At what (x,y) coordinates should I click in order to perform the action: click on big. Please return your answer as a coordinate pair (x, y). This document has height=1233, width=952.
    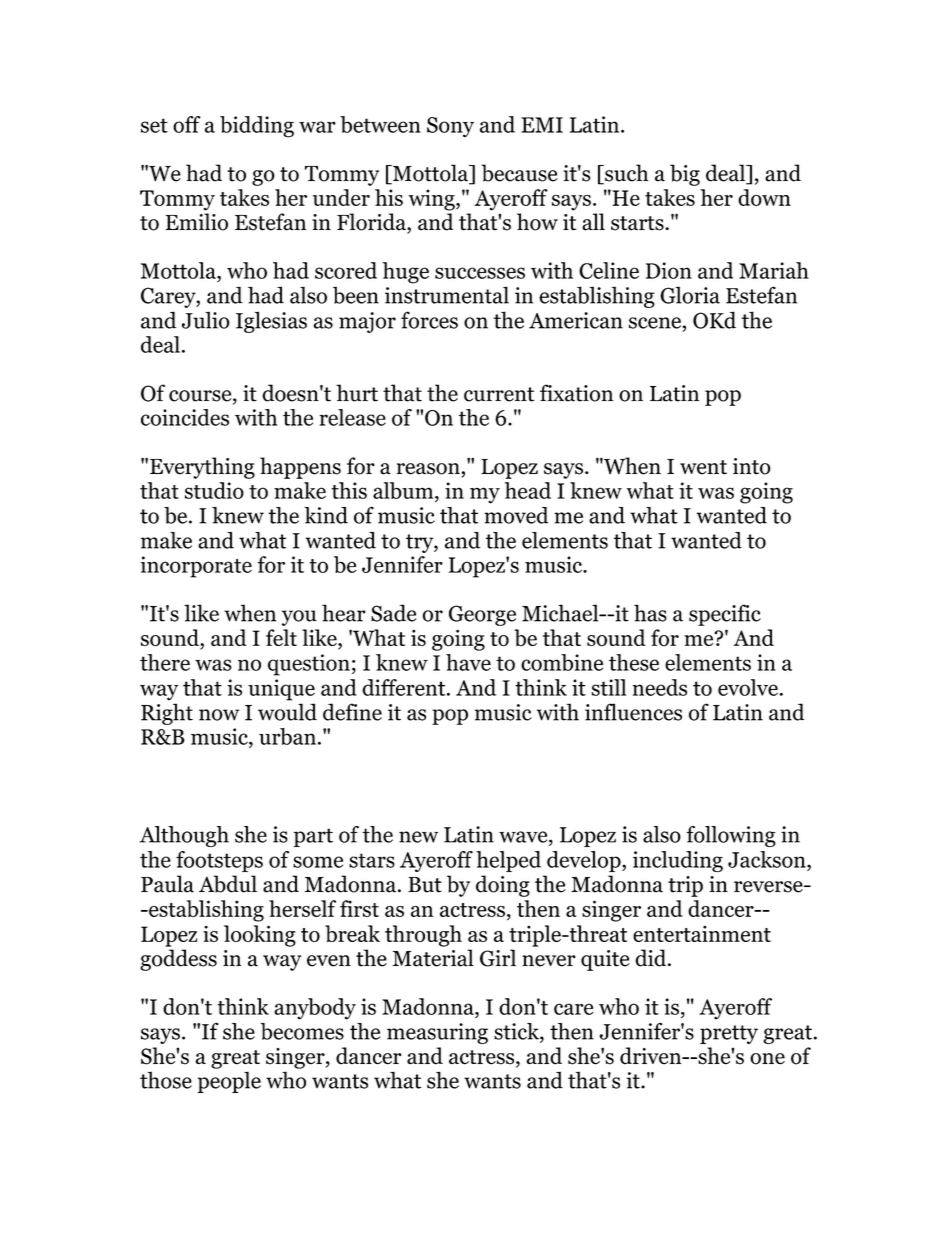
    Looking at the image, I should click on (685, 175).
